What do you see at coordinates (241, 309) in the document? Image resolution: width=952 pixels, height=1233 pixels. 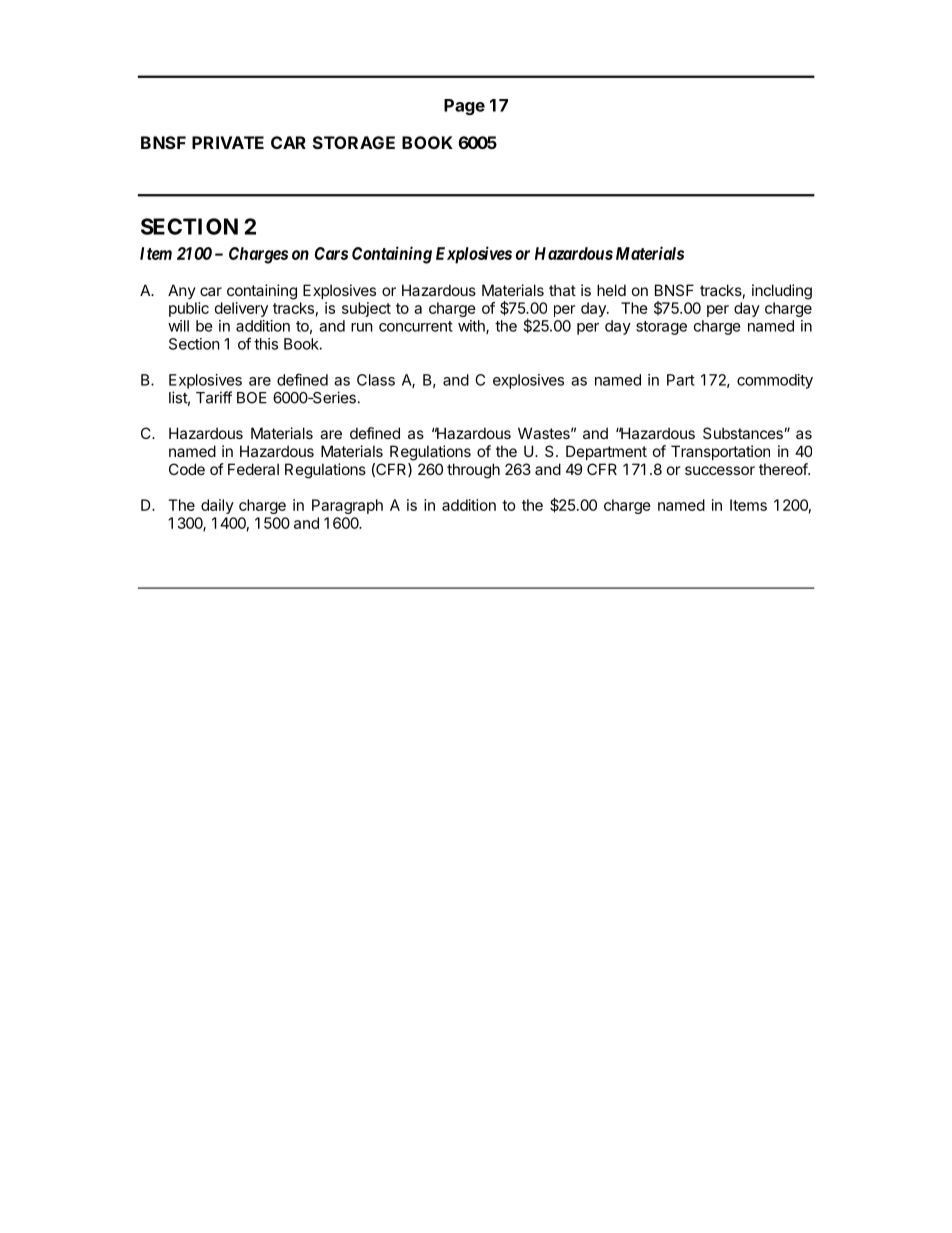 I see `delivery` at bounding box center [241, 309].
